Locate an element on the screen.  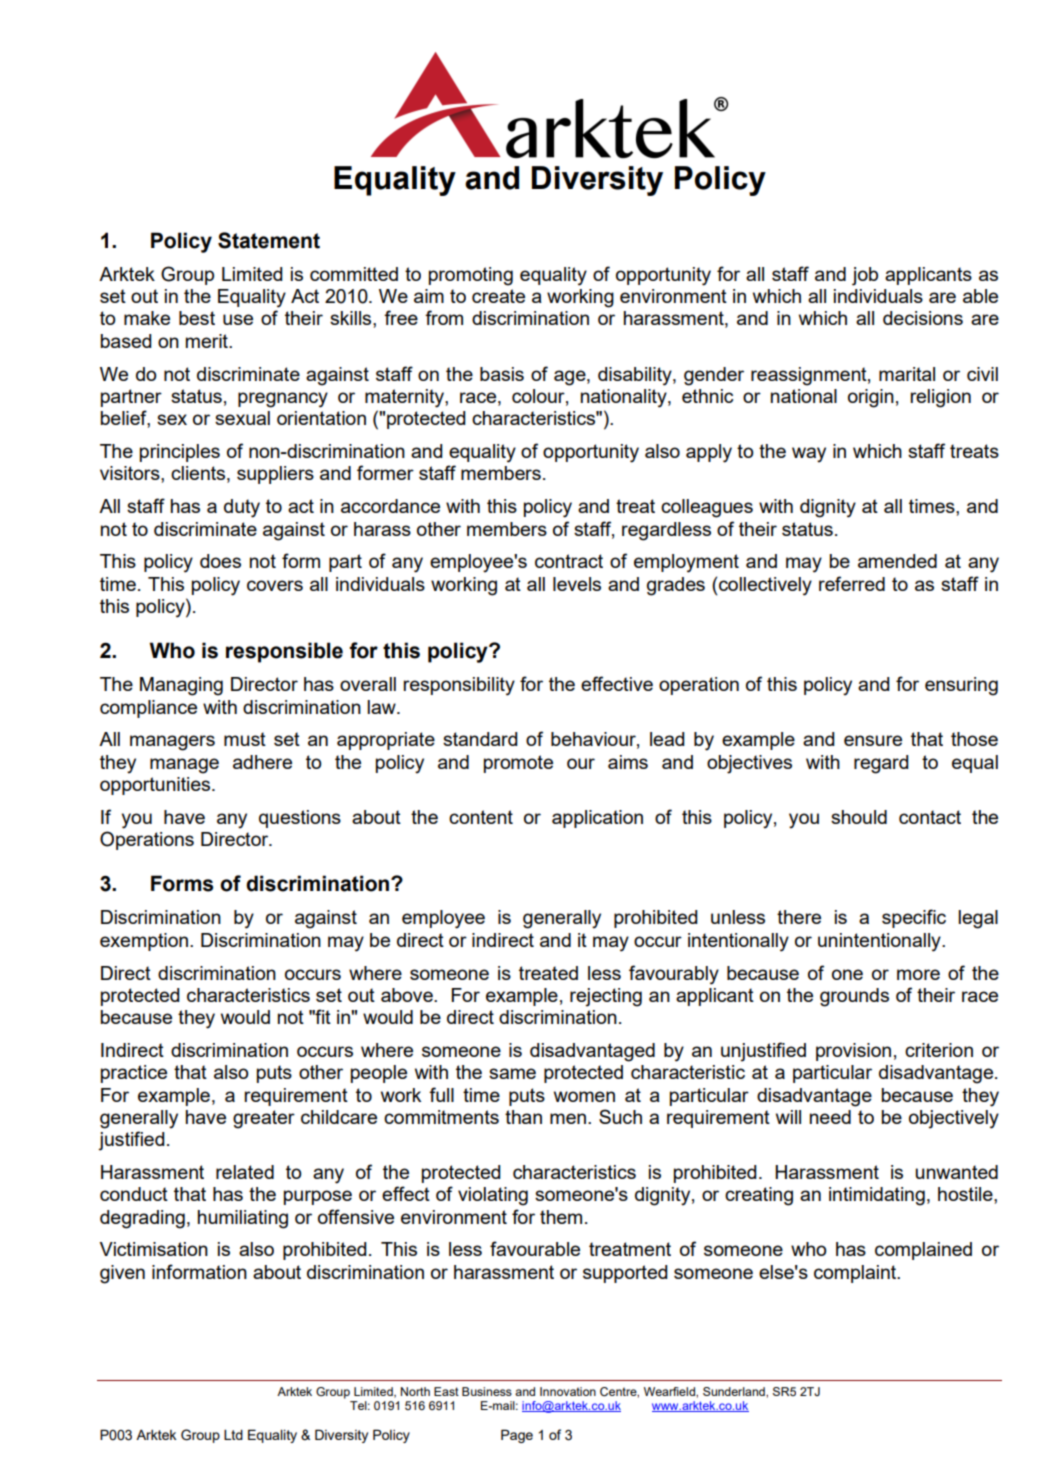
best is located at coordinates (197, 318).
